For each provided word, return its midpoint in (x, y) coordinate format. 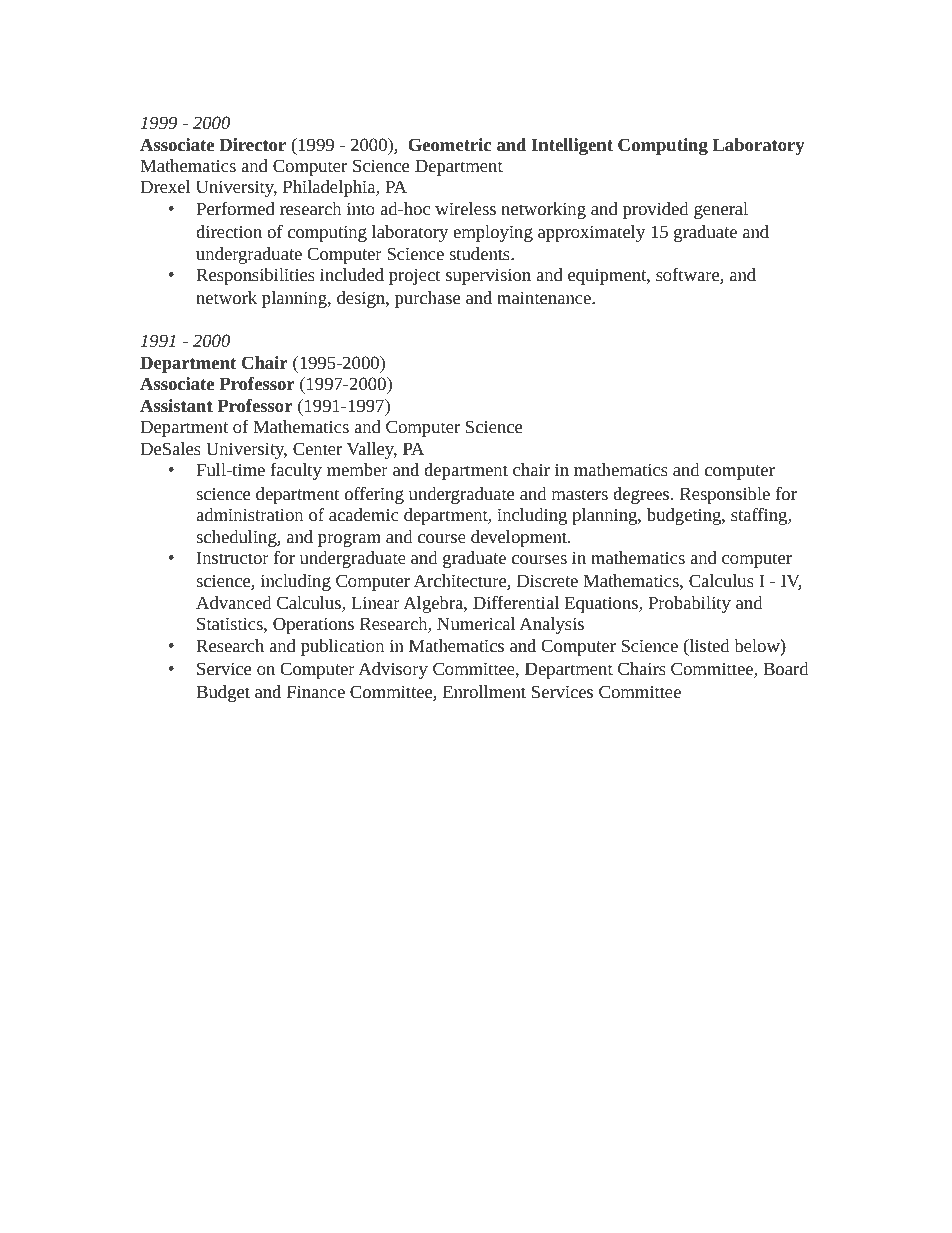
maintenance (545, 297)
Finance (316, 691)
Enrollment (484, 691)
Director (252, 144)
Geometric (449, 144)
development (520, 538)
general (721, 210)
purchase (427, 299)
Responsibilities (256, 276)
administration (249, 514)
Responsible (725, 495)
